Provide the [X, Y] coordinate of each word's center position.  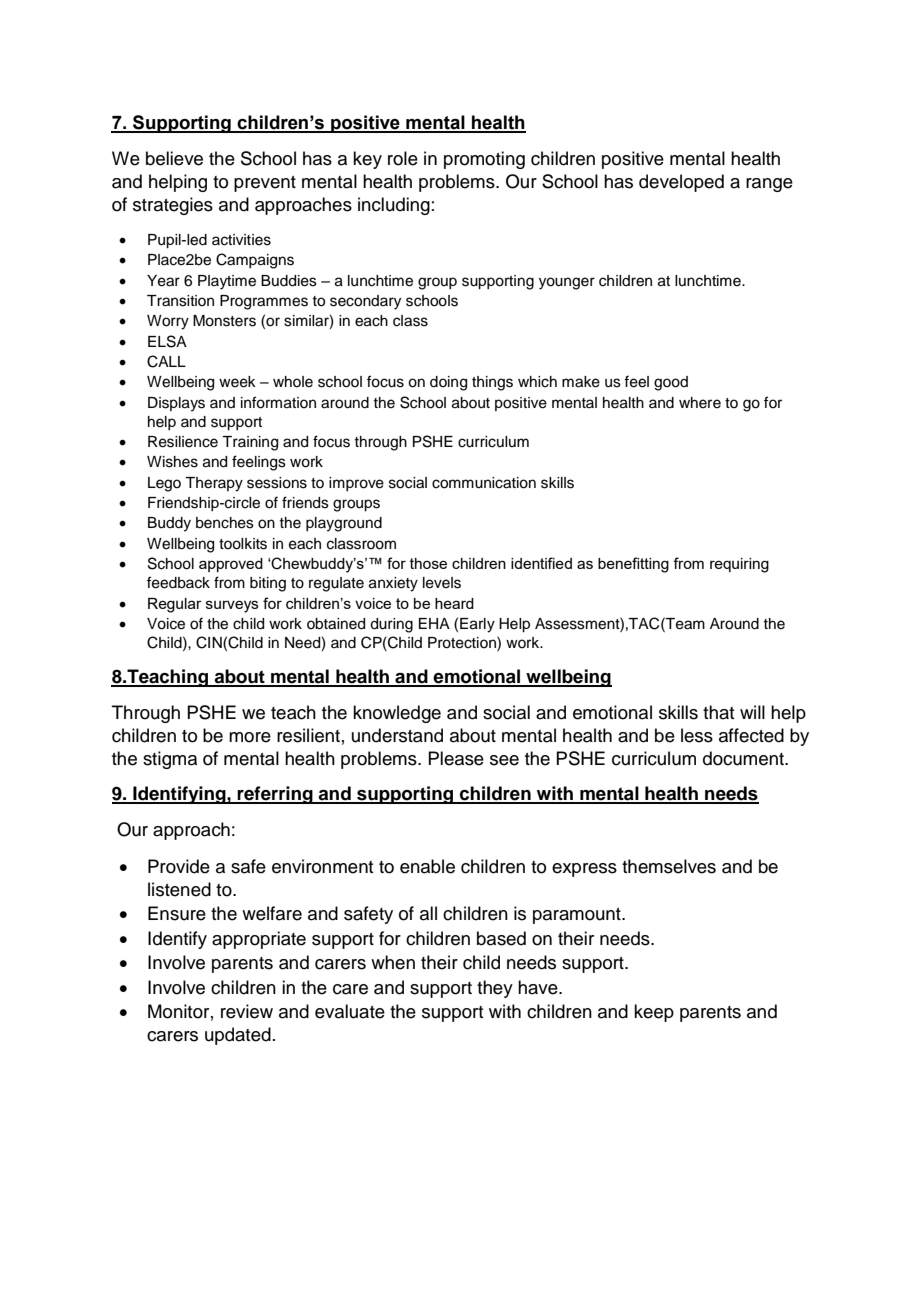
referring [275, 795]
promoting [484, 160]
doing [448, 383]
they [495, 989]
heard [454, 603]
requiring [739, 565]
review [247, 1011]
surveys [232, 606]
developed [681, 183]
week [237, 382]
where [700, 403]
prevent [265, 184]
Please [456, 758]
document [744, 758]
